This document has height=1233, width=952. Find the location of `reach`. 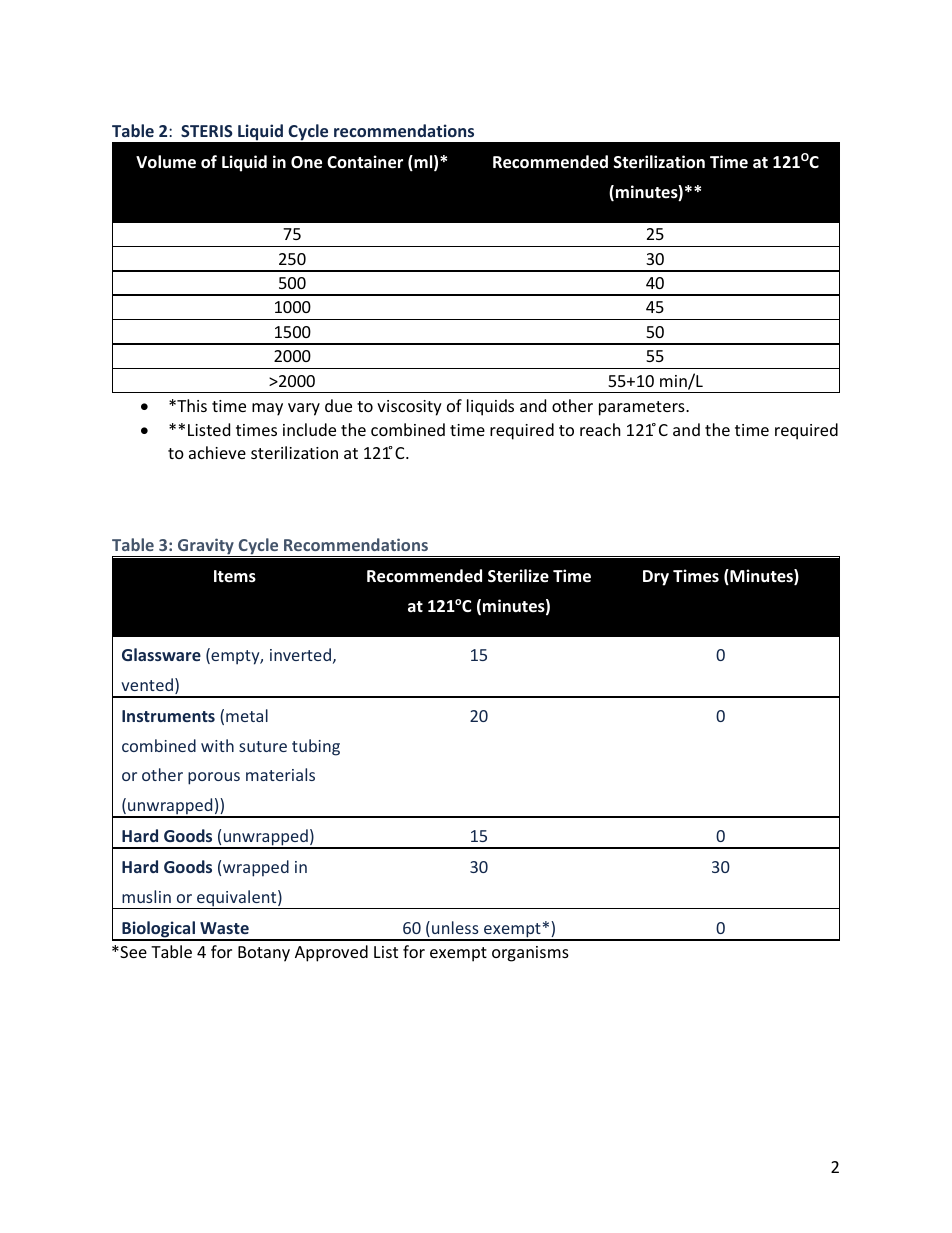

reach is located at coordinates (600, 429).
